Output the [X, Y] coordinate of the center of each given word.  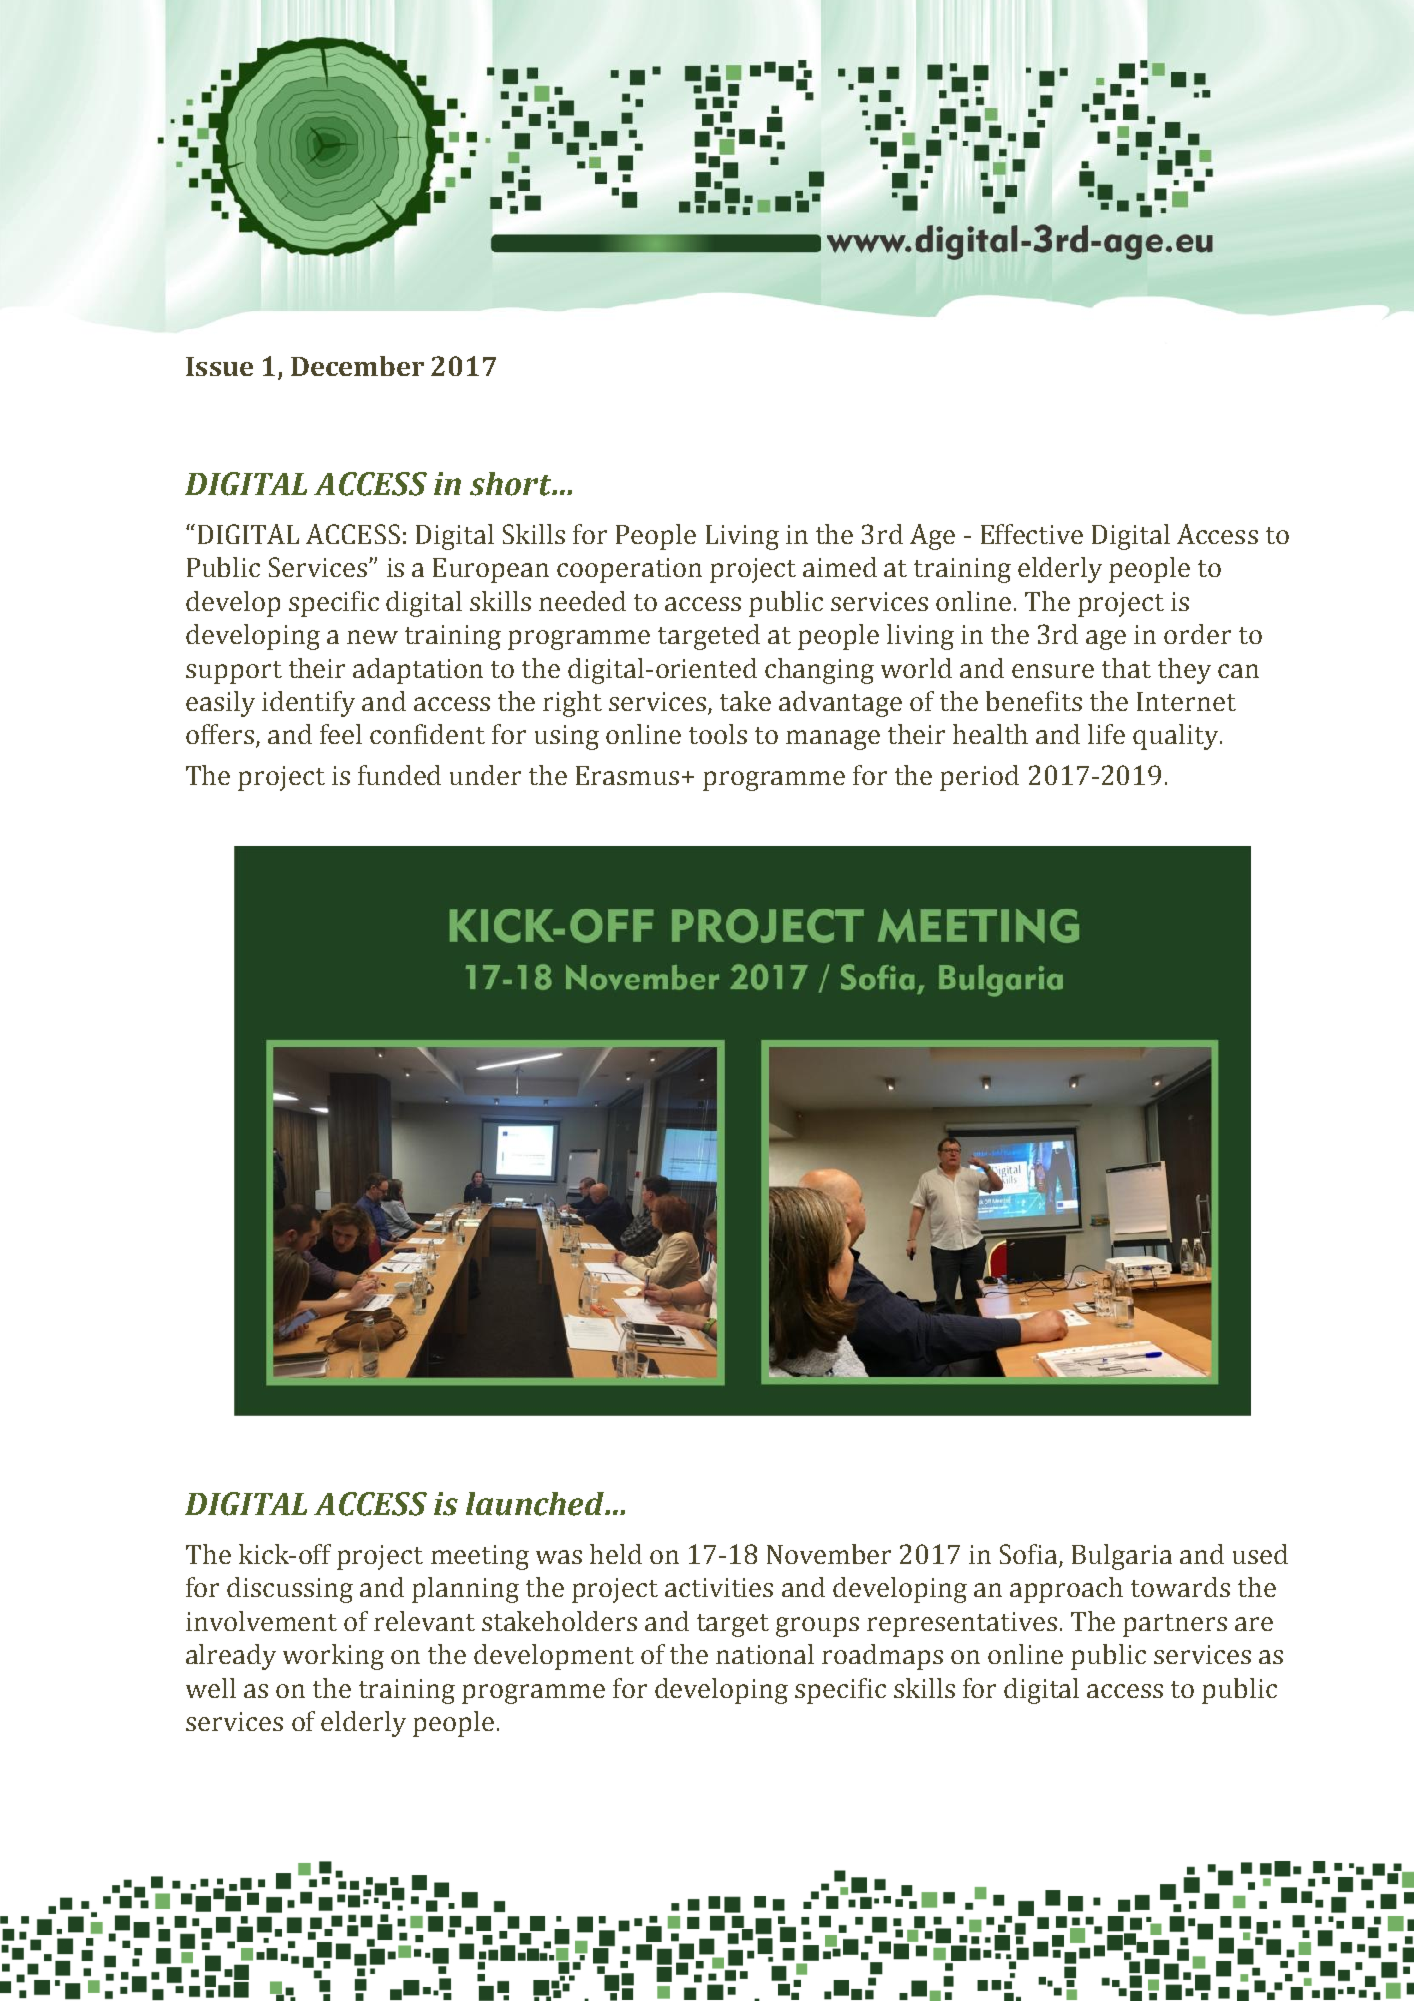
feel [341, 734]
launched [536, 1504]
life [1106, 734]
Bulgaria [1122, 1557]
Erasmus [627, 775]
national [765, 1654]
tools [718, 734]
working [333, 1657]
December [357, 366]
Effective [1032, 534]
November [829, 1554]
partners [1175, 1625]
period [979, 778]
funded [399, 775]
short [511, 484]
